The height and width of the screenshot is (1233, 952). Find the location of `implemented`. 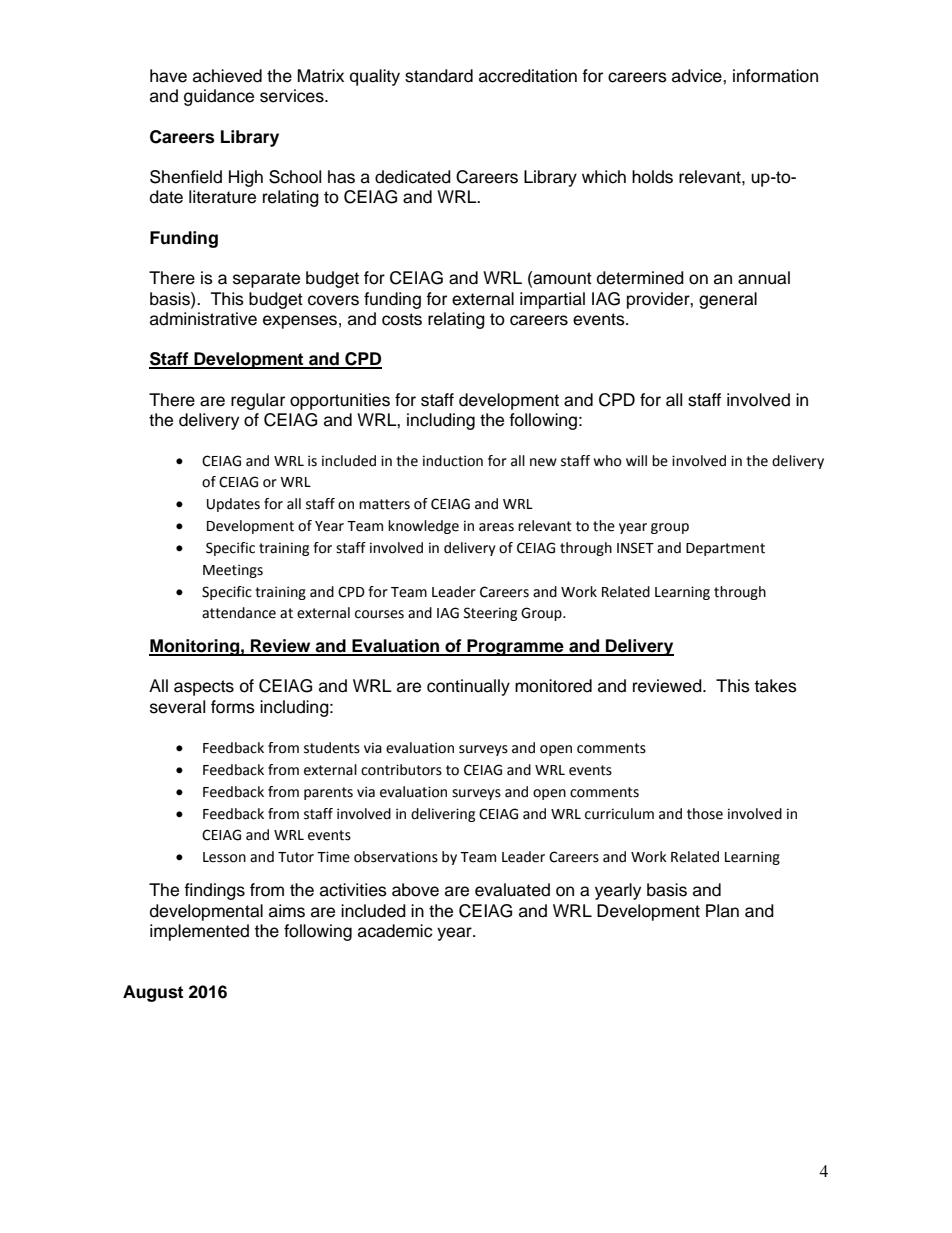

implemented is located at coordinates (199, 932).
